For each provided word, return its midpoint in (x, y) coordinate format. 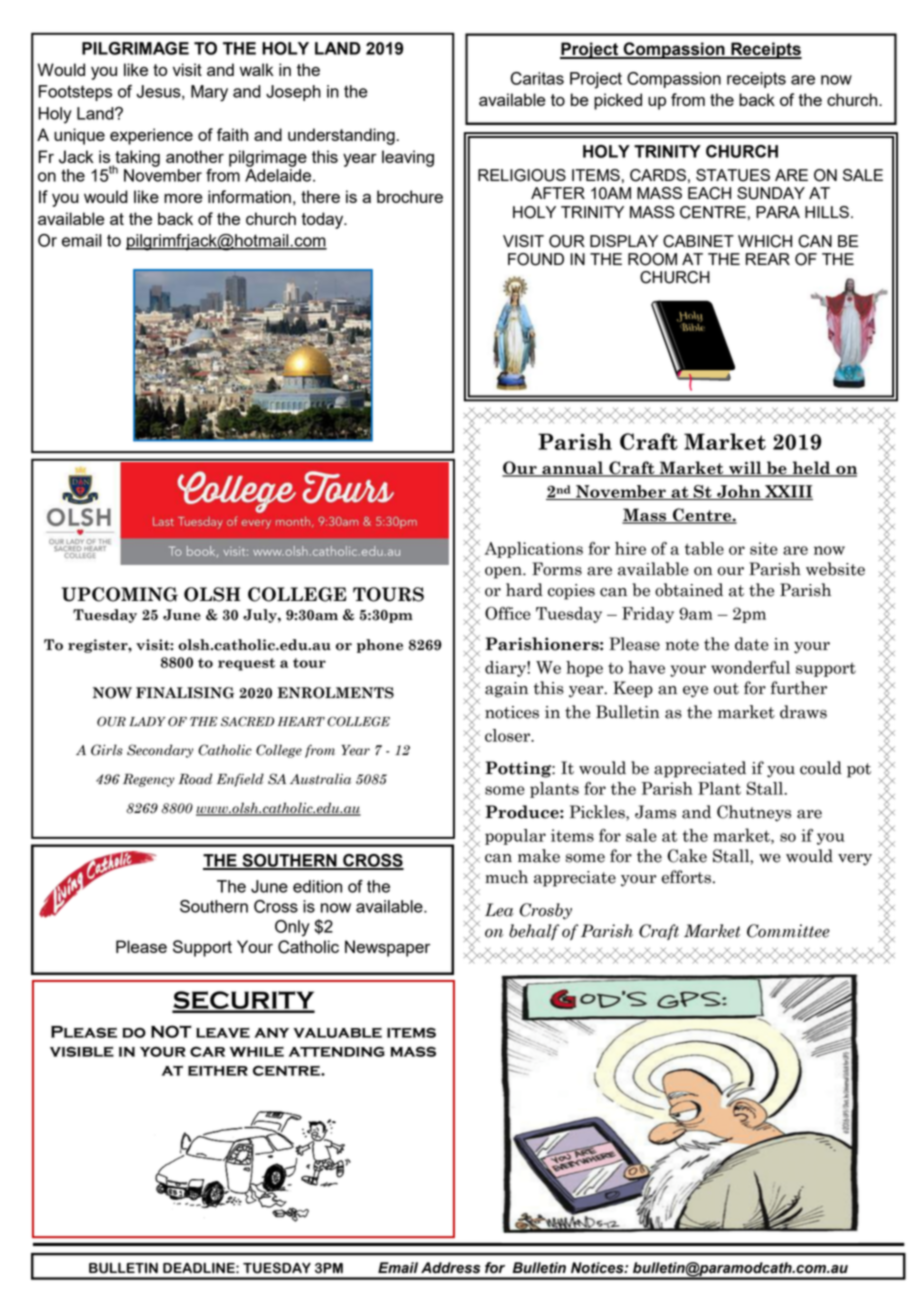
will (745, 469)
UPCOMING (120, 594)
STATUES (733, 175)
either (218, 1071)
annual (572, 469)
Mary (209, 93)
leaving (408, 158)
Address (450, 1268)
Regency (148, 780)
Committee (788, 931)
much (506, 877)
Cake (687, 856)
